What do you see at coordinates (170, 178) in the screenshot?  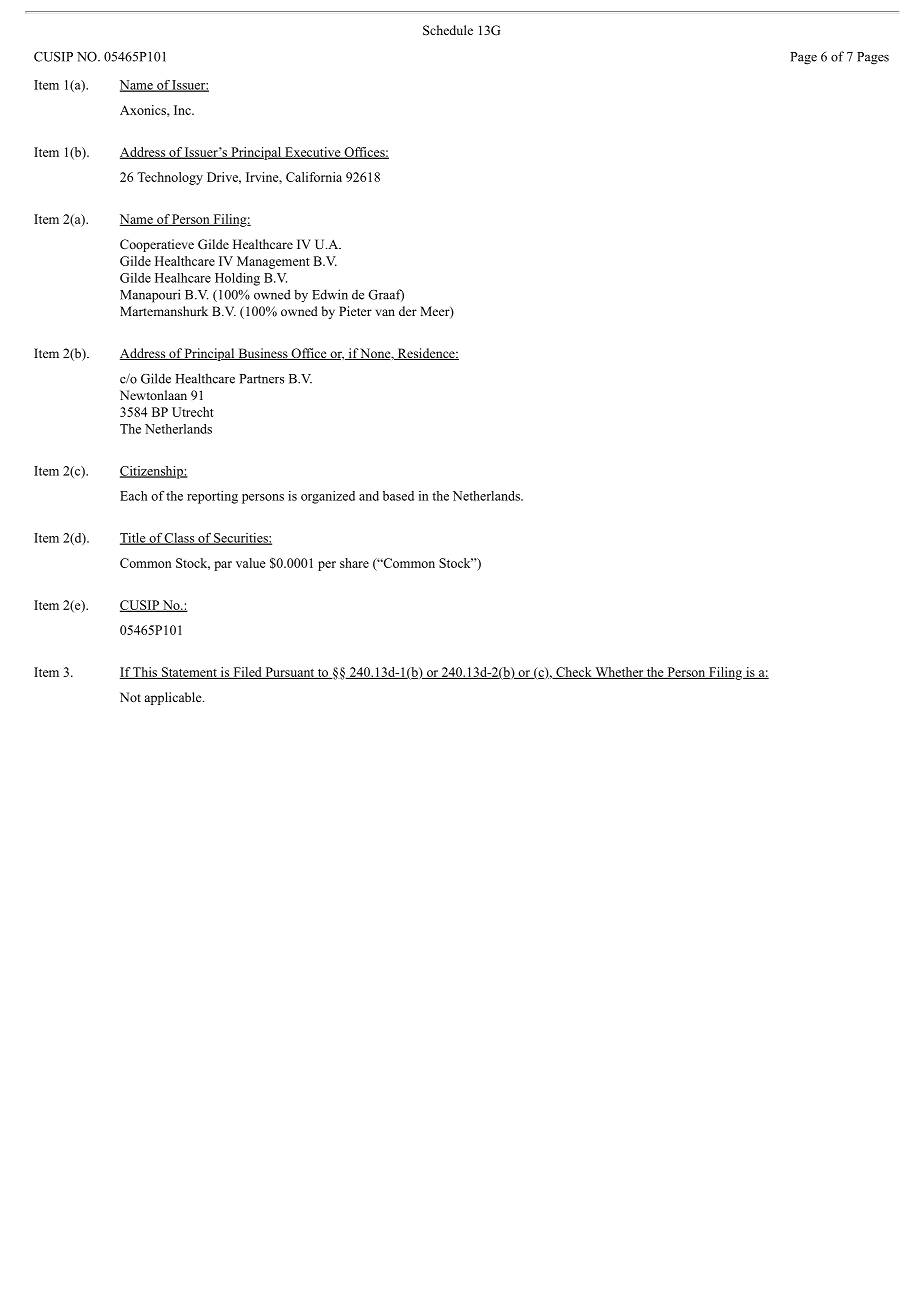 I see `Technology` at bounding box center [170, 178].
